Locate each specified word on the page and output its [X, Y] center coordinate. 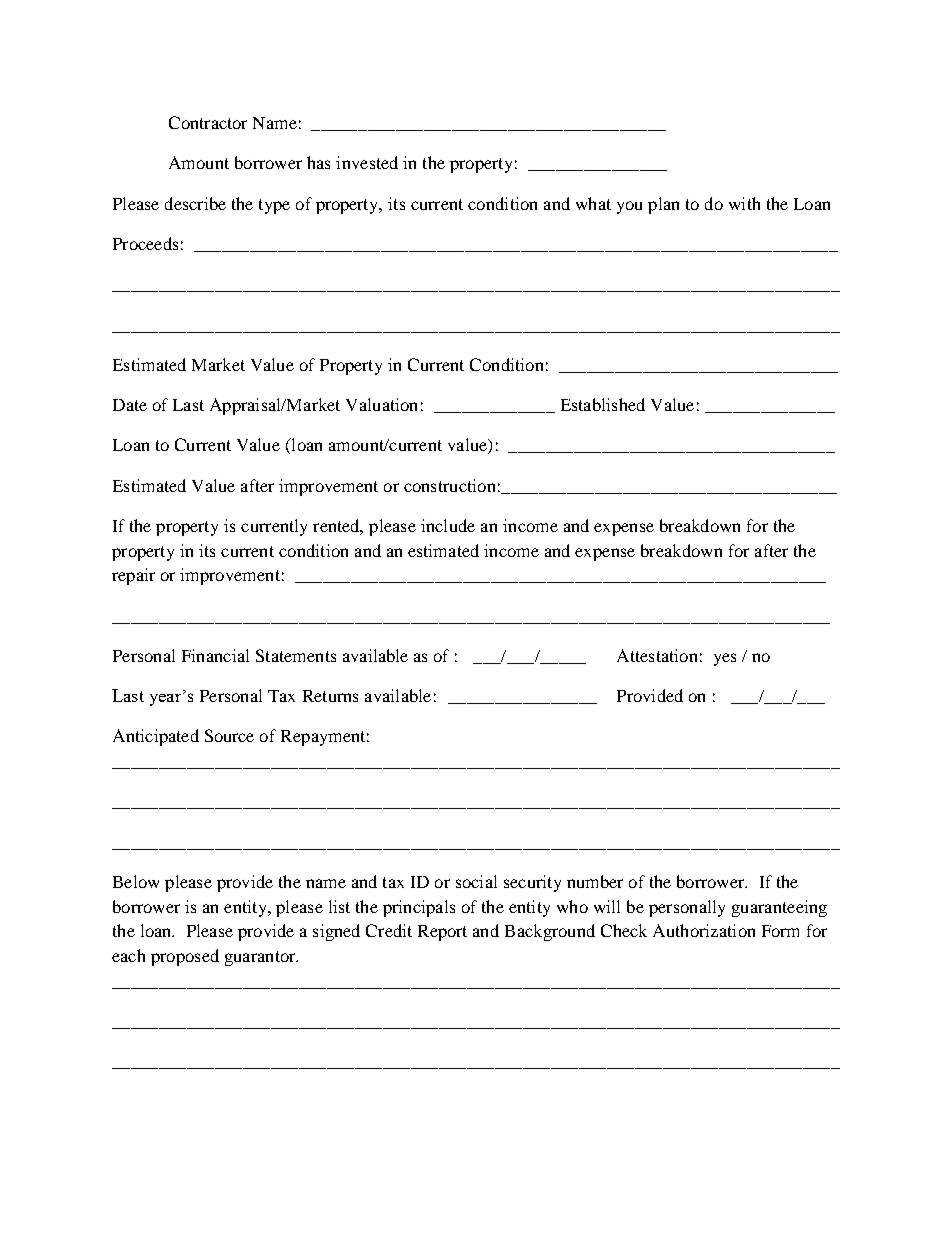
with [744, 203]
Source [229, 735]
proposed [185, 957]
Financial [215, 655]
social [476, 881]
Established [603, 404]
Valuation [381, 404]
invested [367, 162]
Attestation [657, 655]
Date [130, 405]
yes [725, 659]
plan [663, 205]
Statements [296, 655]
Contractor [208, 122]
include [448, 525]
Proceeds [145, 243]
